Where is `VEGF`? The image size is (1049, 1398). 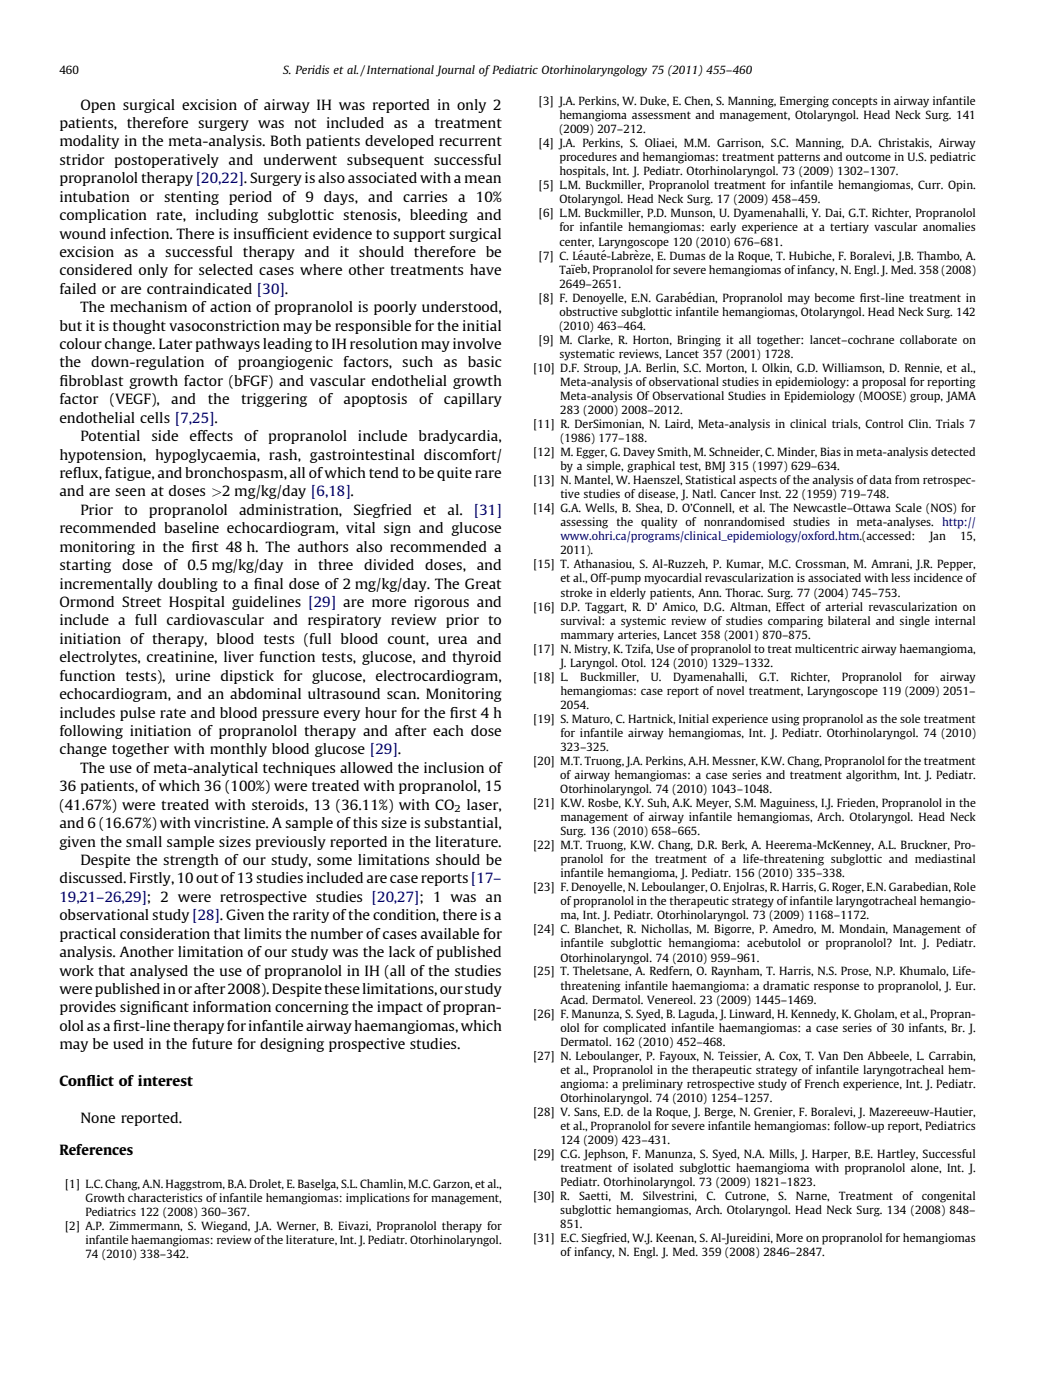 VEGF is located at coordinates (133, 400).
